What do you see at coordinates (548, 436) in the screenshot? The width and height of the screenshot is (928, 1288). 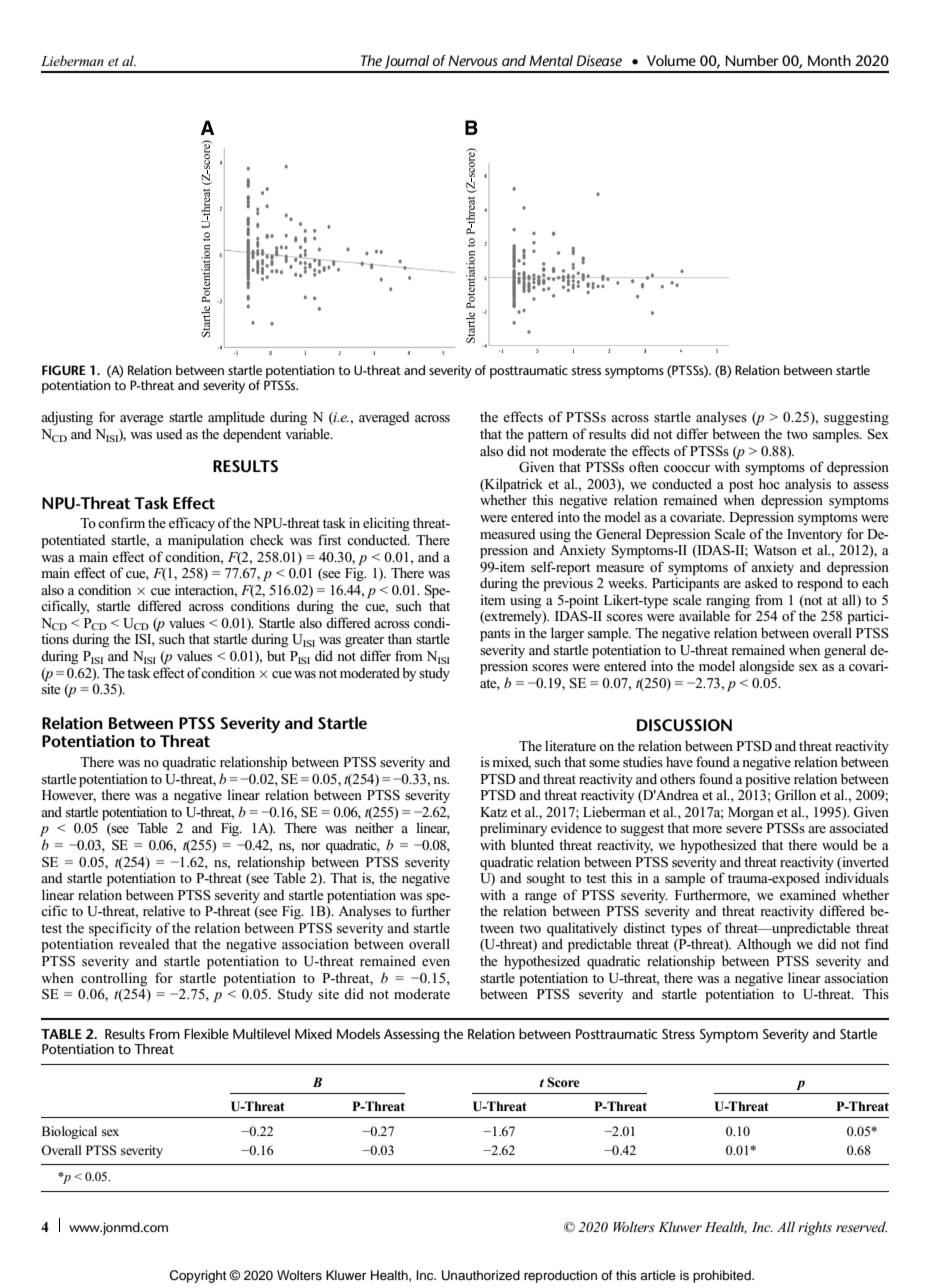 I see `pattern` at bounding box center [548, 436].
